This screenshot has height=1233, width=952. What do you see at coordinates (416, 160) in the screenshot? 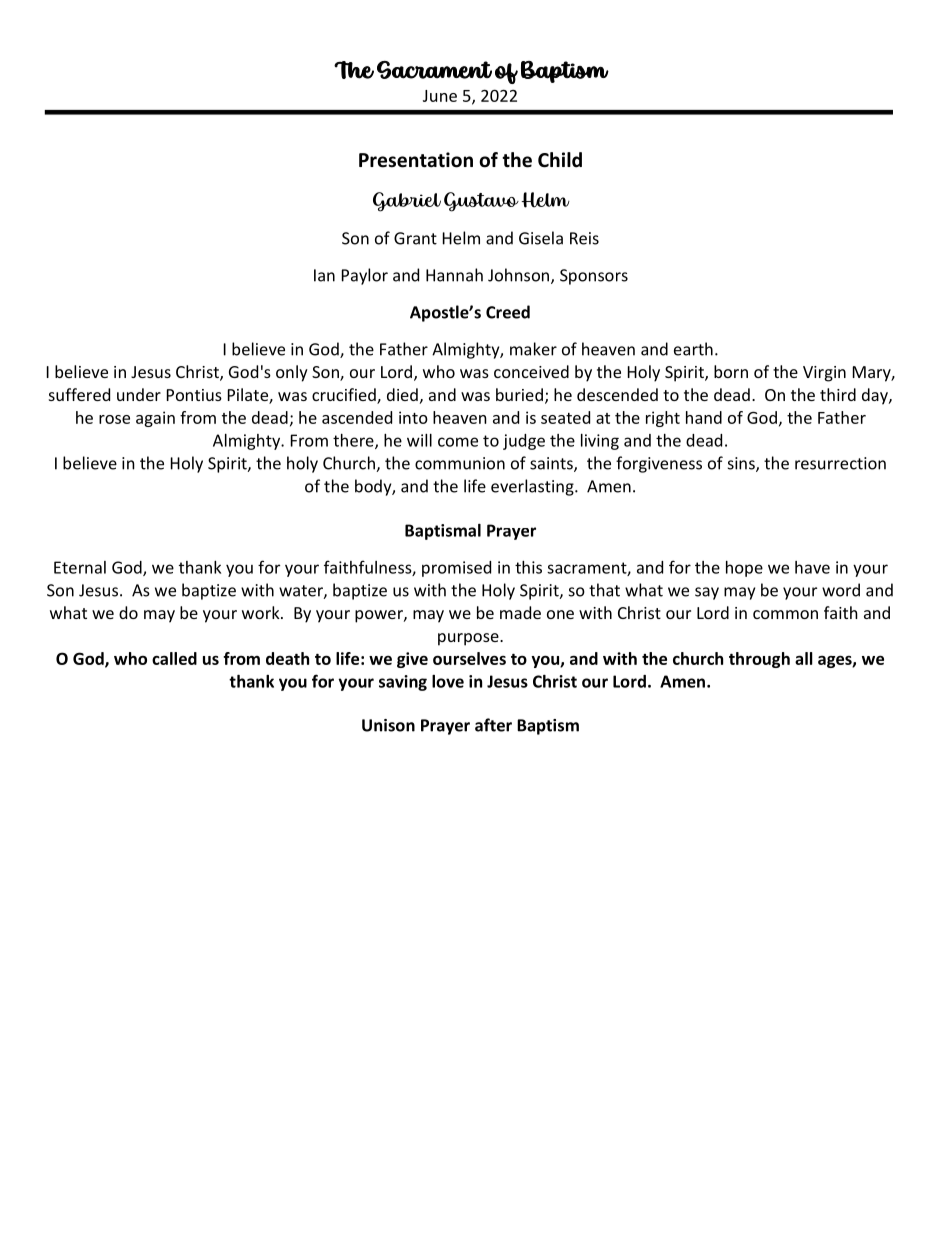
I see `Presentation` at bounding box center [416, 160].
